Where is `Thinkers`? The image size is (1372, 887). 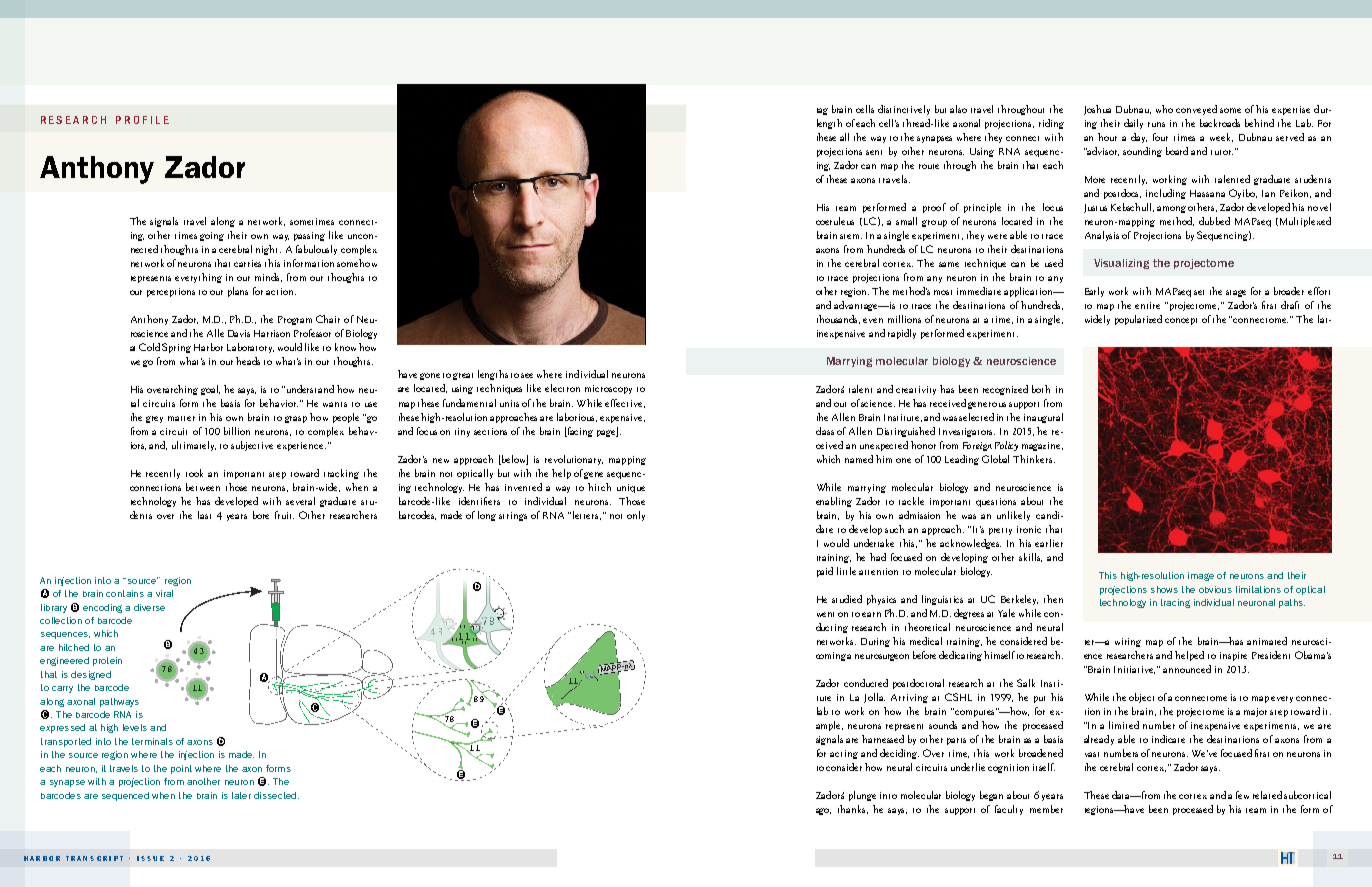
Thinkers is located at coordinates (1034, 459).
